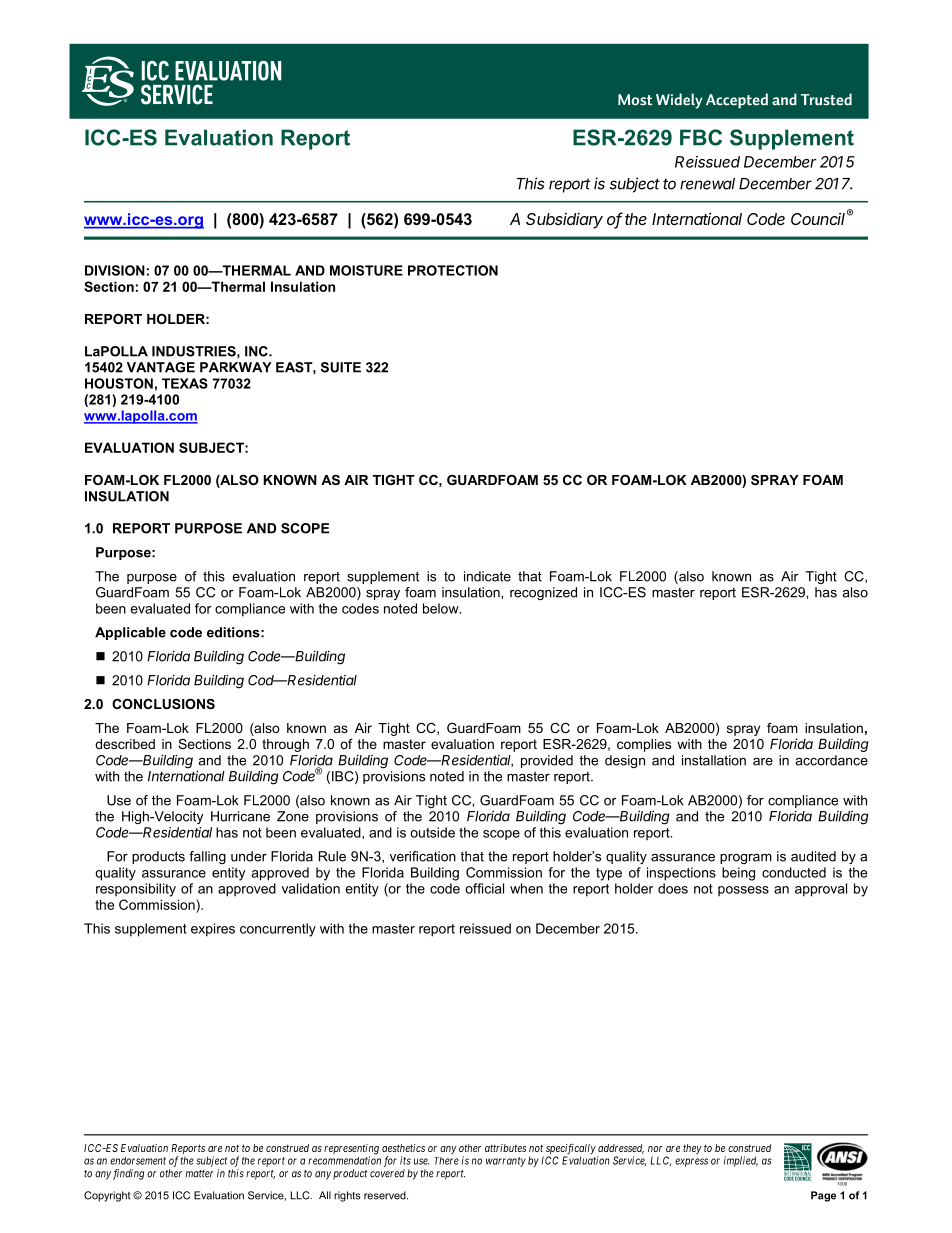 Image resolution: width=952 pixels, height=1233 pixels. What do you see at coordinates (341, 367) in the screenshot?
I see `SUITE` at bounding box center [341, 367].
